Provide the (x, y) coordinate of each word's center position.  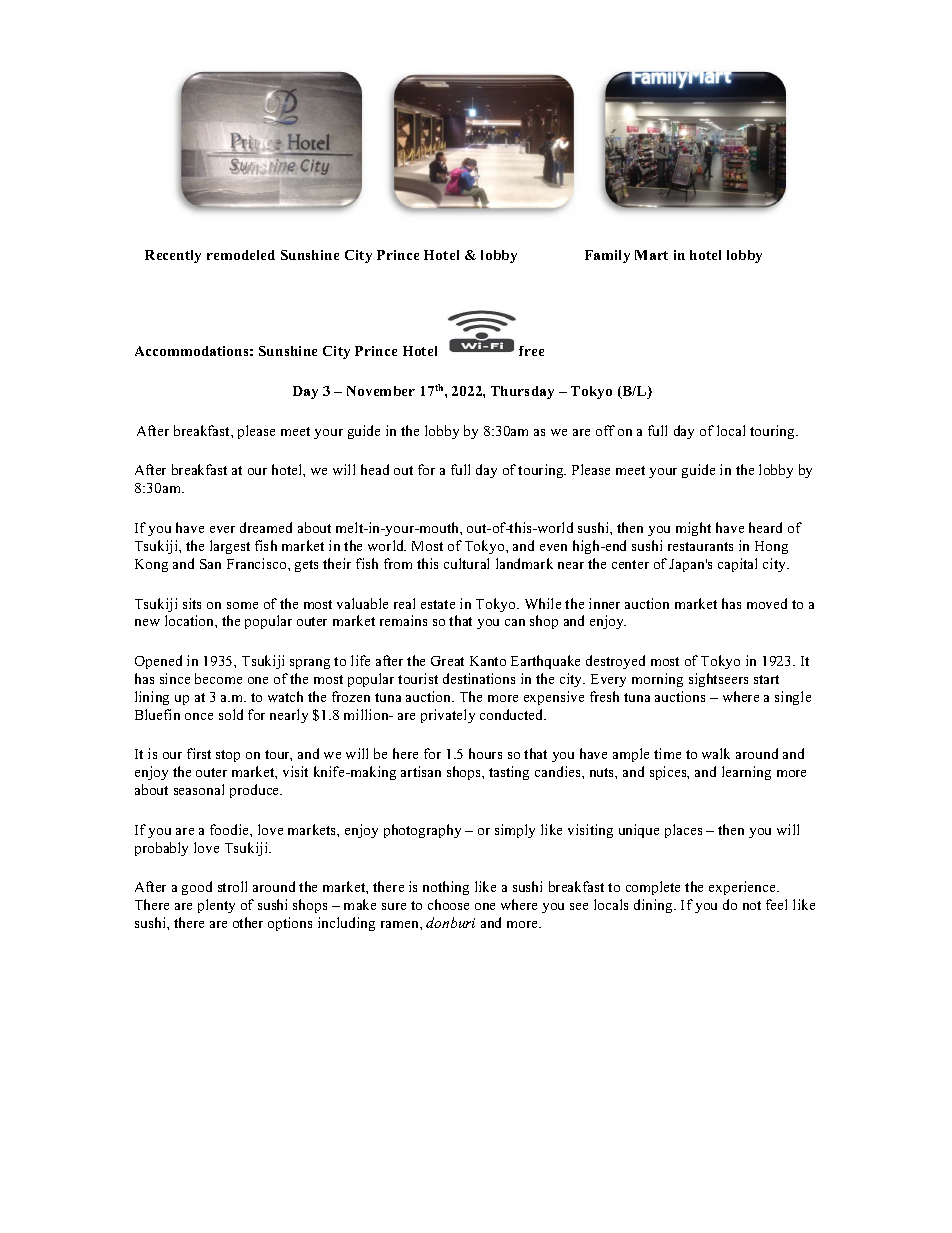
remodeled (241, 255)
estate (438, 604)
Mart (651, 255)
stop (228, 756)
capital (737, 565)
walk (716, 753)
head (375, 469)
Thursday (522, 392)
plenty (216, 906)
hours (485, 753)
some (242, 605)
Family (607, 256)
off (605, 430)
